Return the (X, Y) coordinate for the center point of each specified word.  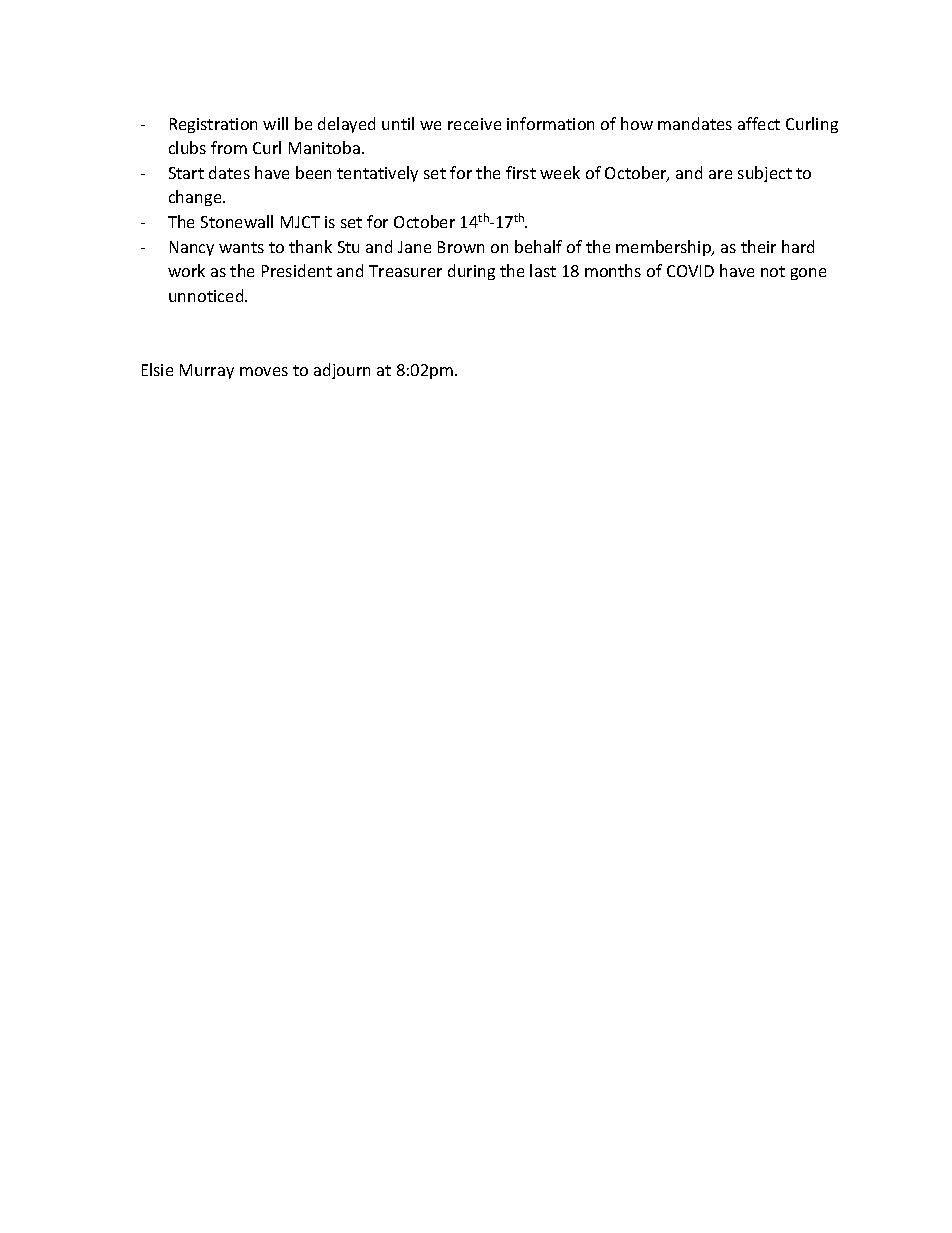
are (720, 174)
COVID (690, 271)
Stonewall (237, 221)
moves (264, 371)
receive (474, 124)
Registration (213, 125)
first (521, 172)
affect (759, 123)
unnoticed (207, 295)
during (471, 272)
